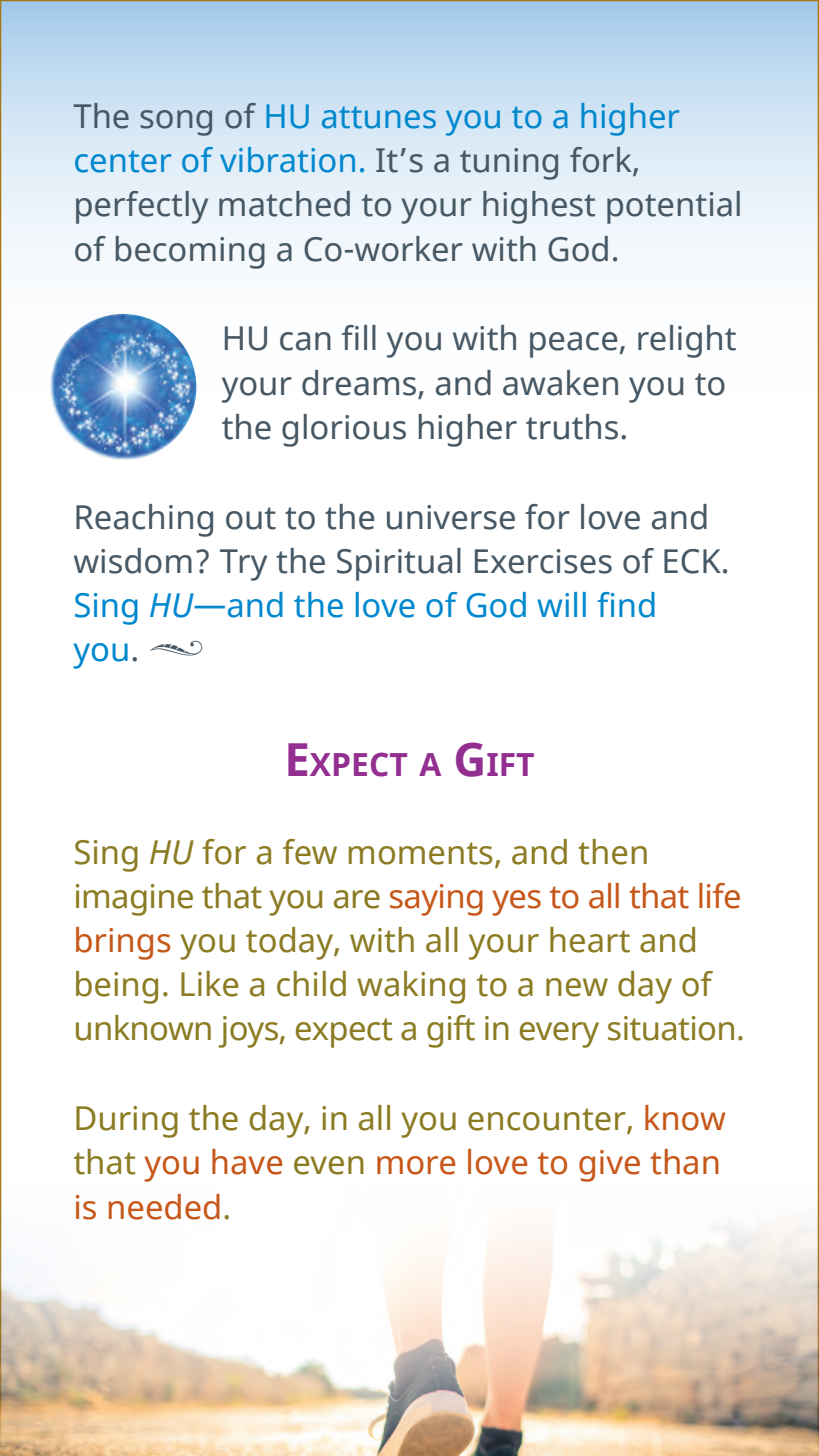 The image size is (819, 1456). What do you see at coordinates (421, 853) in the image?
I see `moments` at bounding box center [421, 853].
